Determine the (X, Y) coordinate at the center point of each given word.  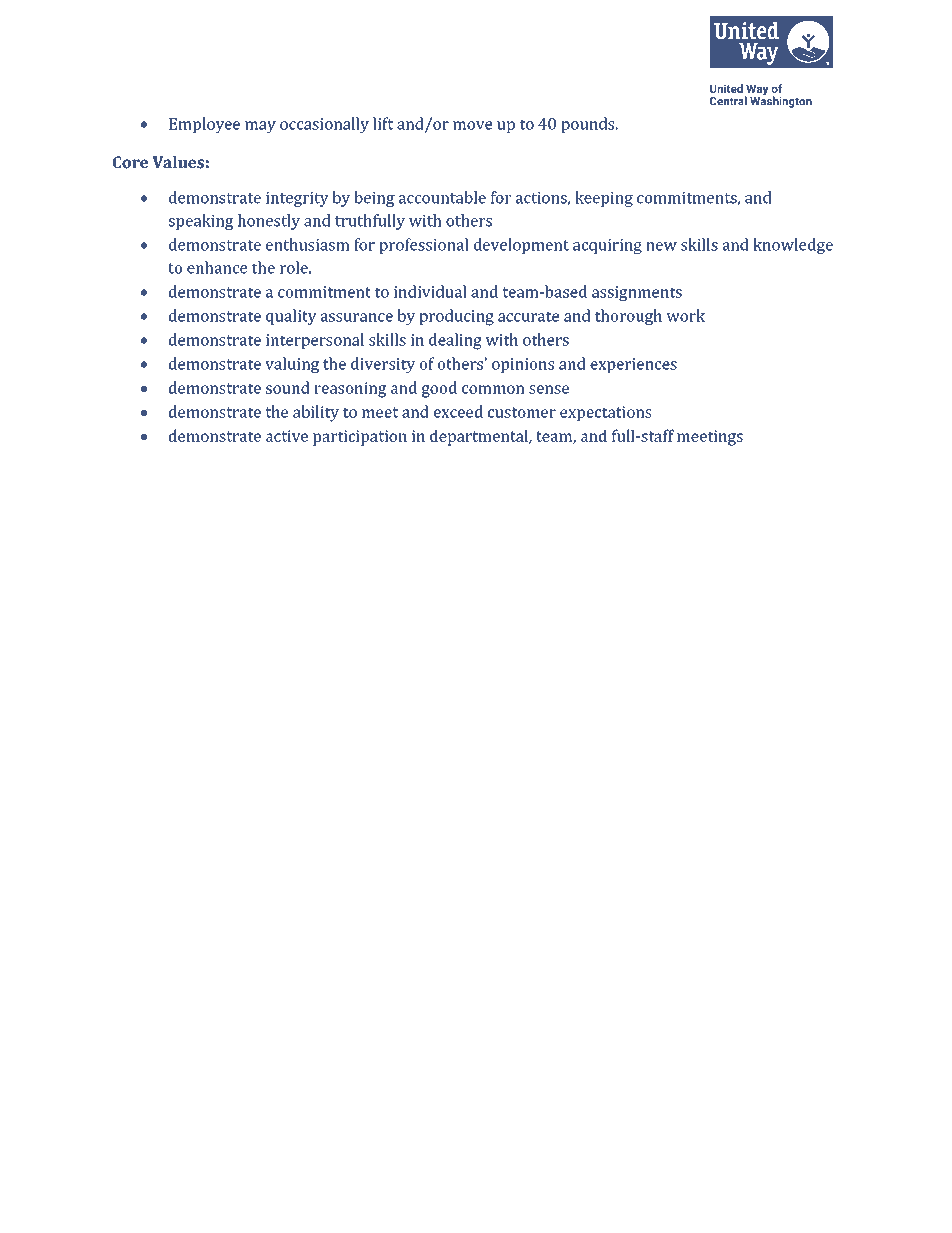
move (473, 125)
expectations (606, 413)
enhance (217, 267)
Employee (204, 125)
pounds (589, 125)
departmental (480, 437)
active (287, 436)
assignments (637, 294)
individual (430, 291)
